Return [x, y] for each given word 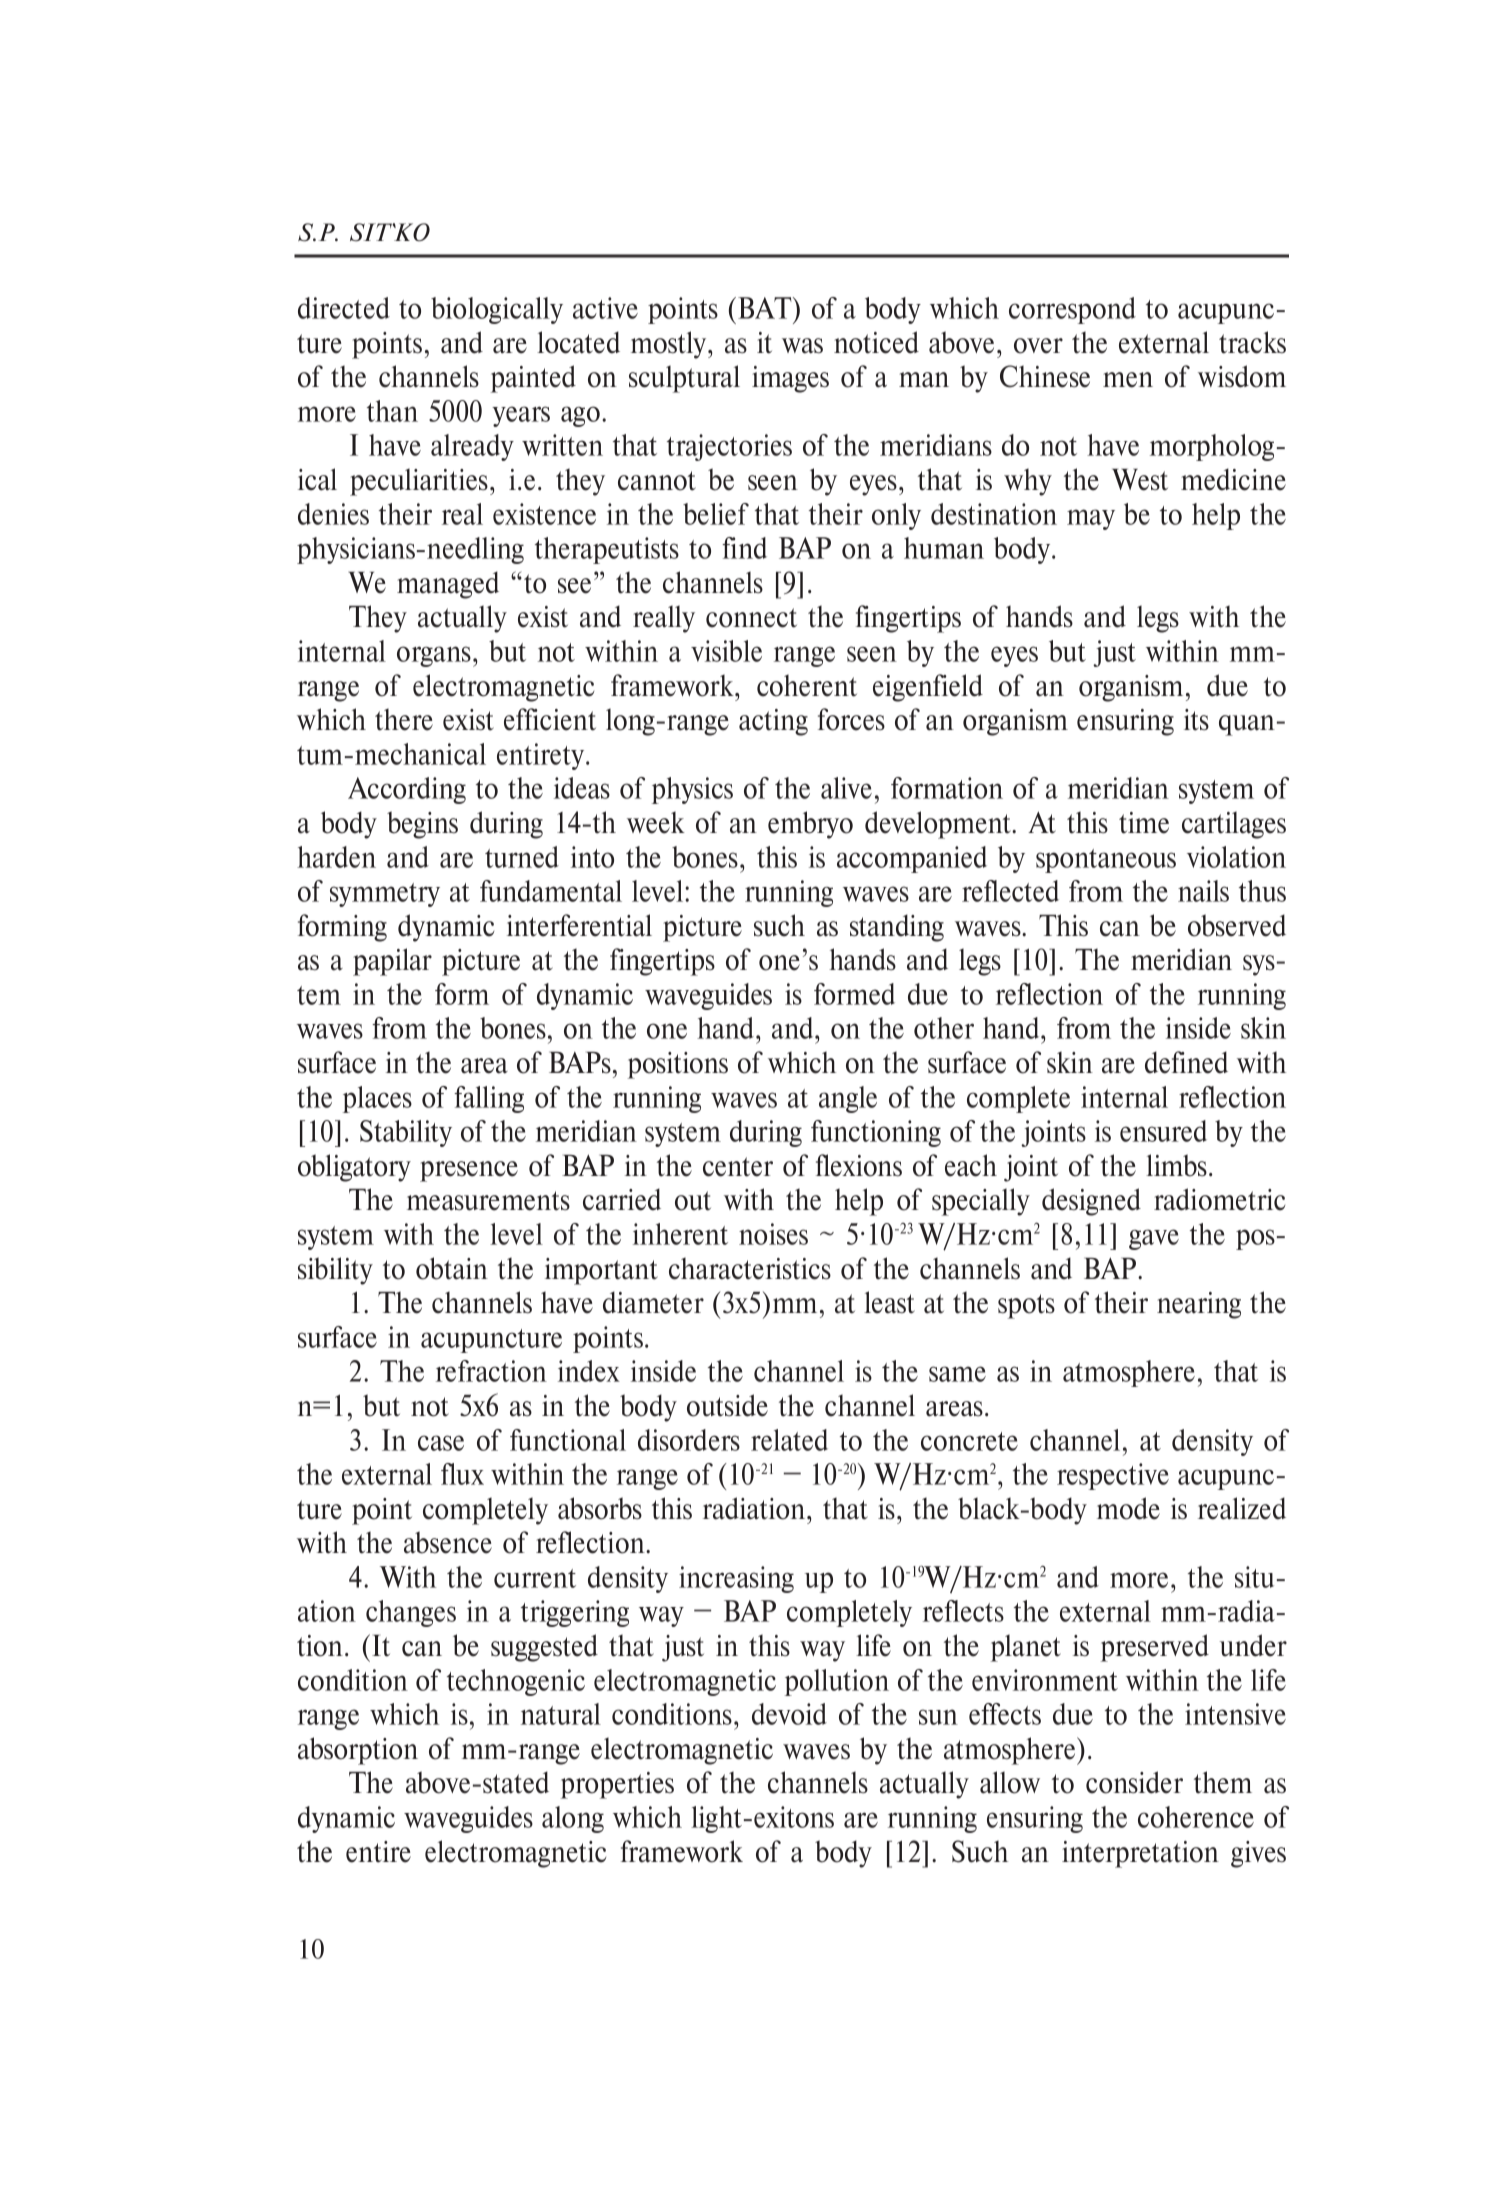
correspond [1072, 310]
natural [561, 1714]
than [392, 411]
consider [1134, 1782]
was [802, 346]
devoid [789, 1714]
